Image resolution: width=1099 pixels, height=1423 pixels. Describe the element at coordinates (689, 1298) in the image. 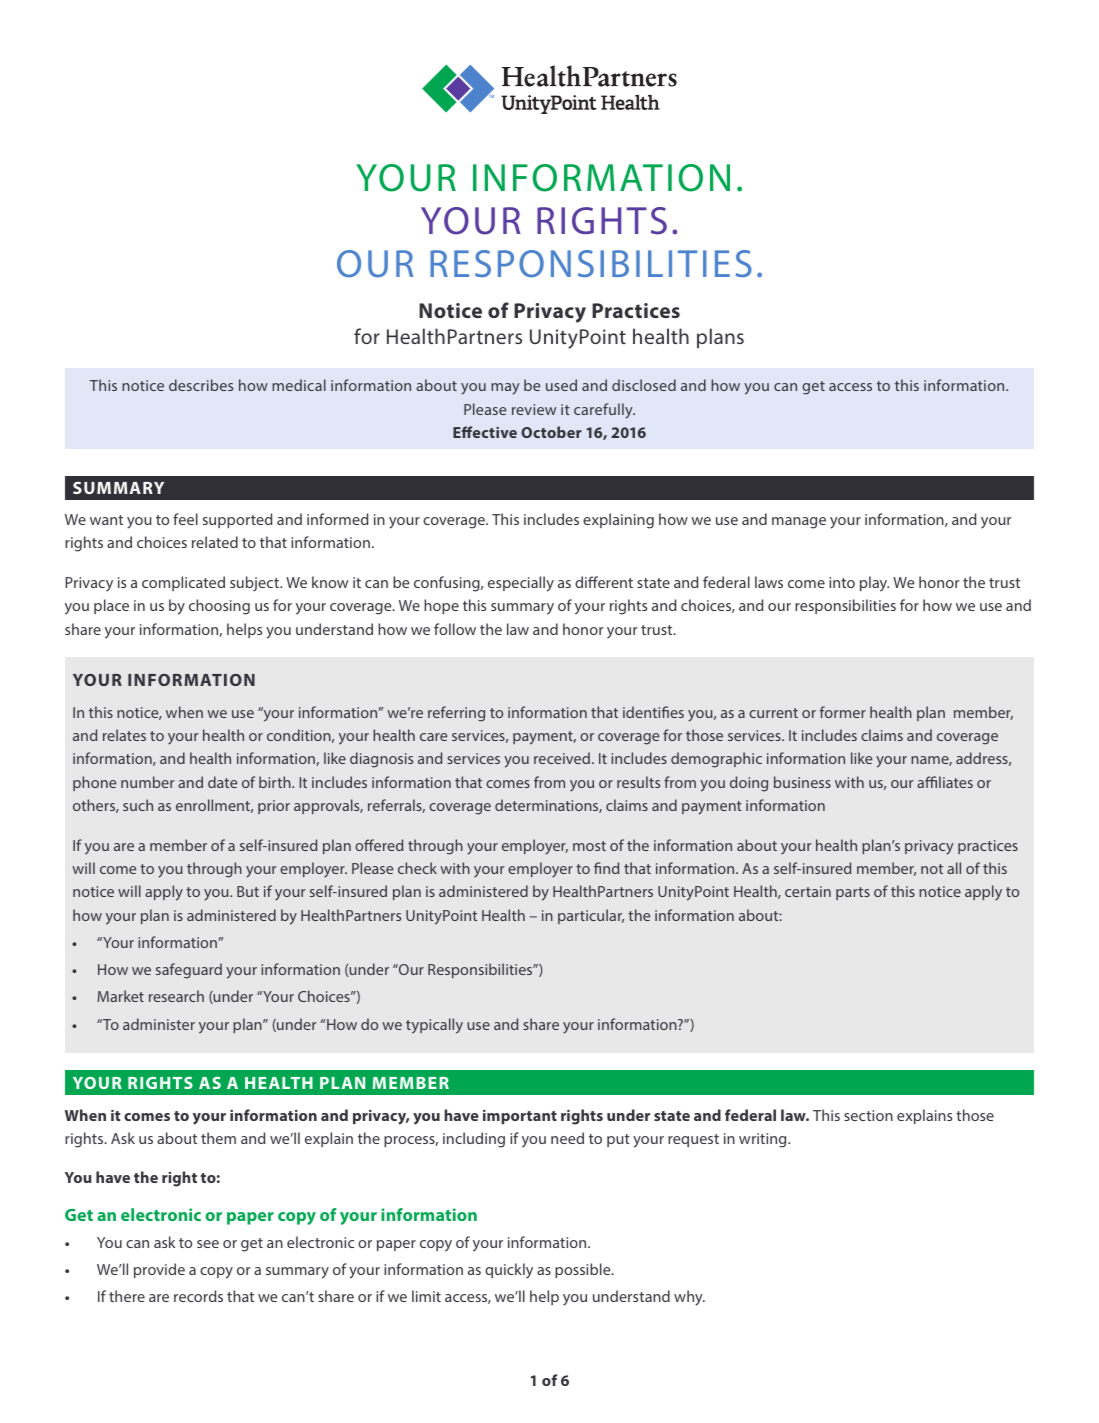

I see `why` at that location.
